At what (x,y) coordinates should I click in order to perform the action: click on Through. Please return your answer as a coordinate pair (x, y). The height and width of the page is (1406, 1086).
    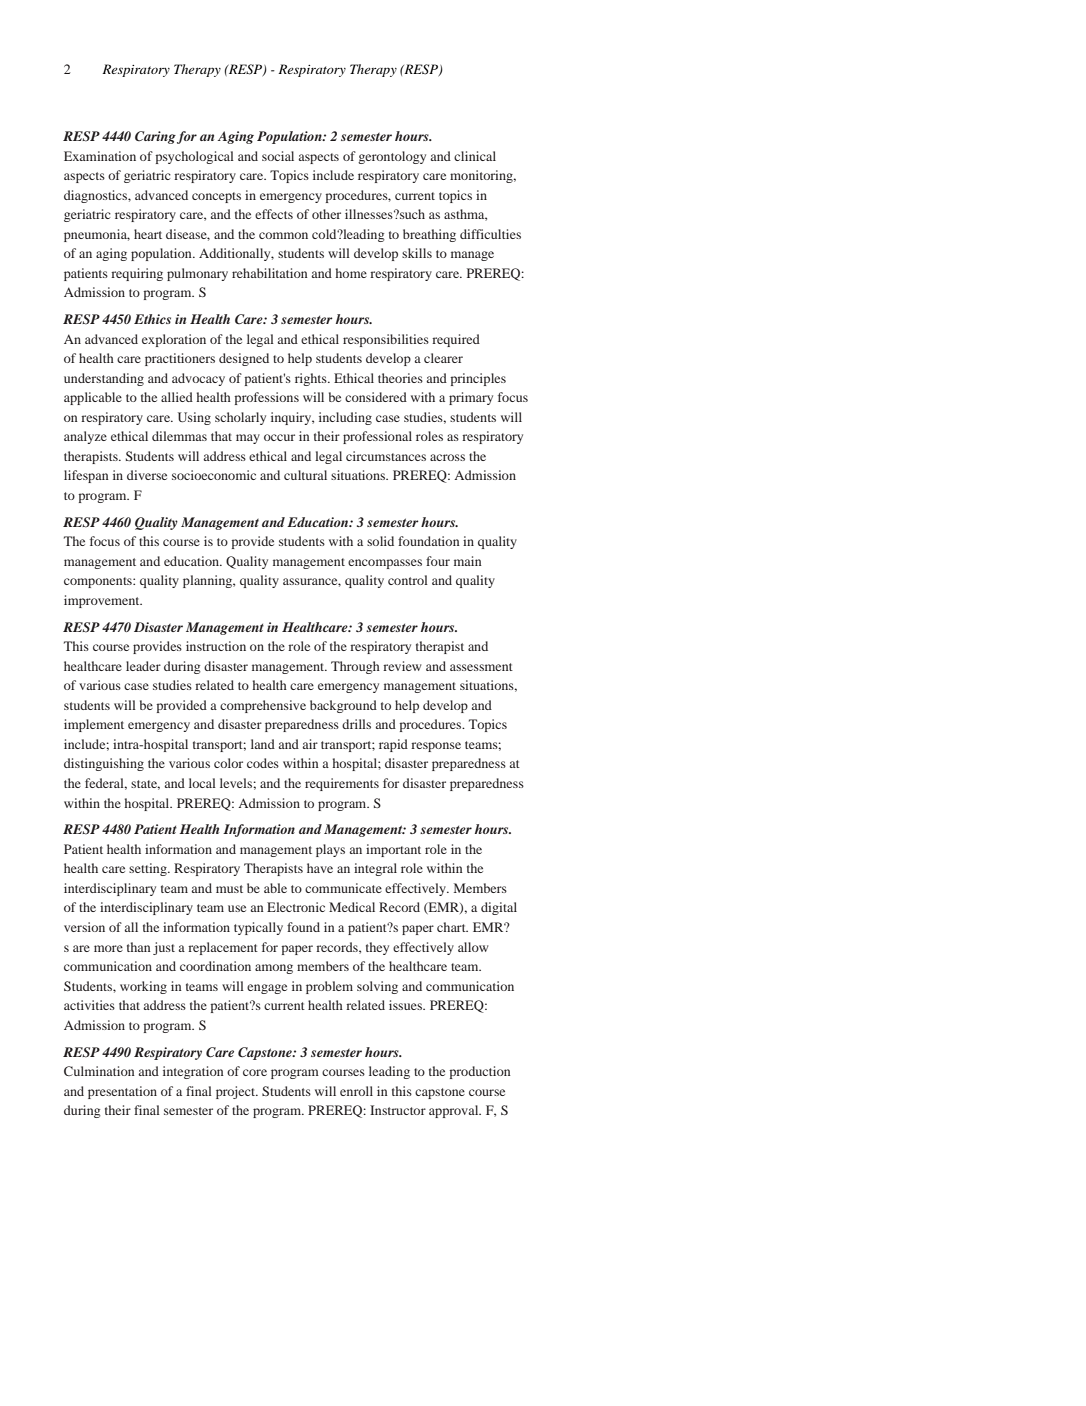
    Looking at the image, I should click on (355, 667).
